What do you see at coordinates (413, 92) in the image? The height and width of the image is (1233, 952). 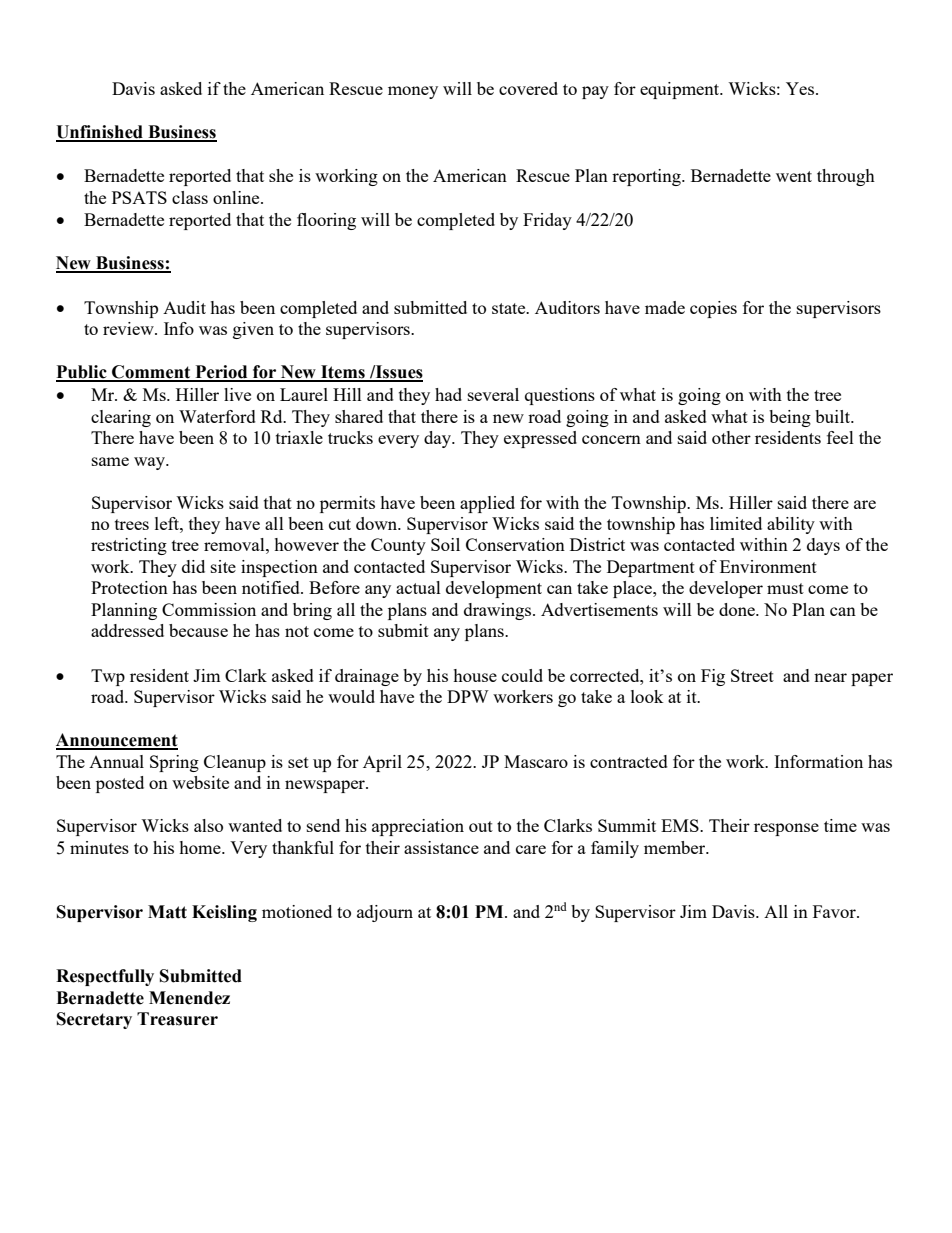 I see `money` at bounding box center [413, 92].
